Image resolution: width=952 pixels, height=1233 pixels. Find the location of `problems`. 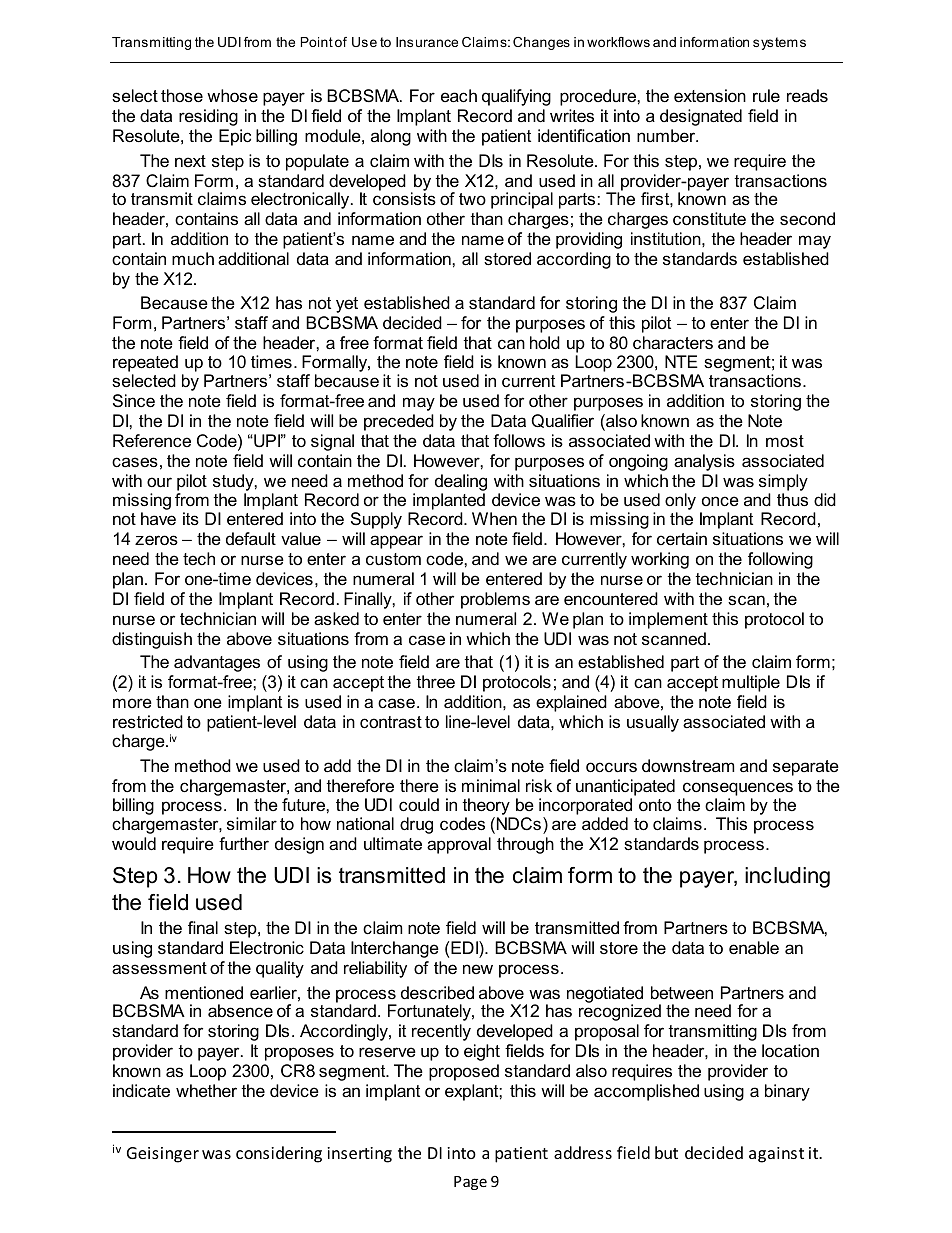

problems is located at coordinates (495, 600).
